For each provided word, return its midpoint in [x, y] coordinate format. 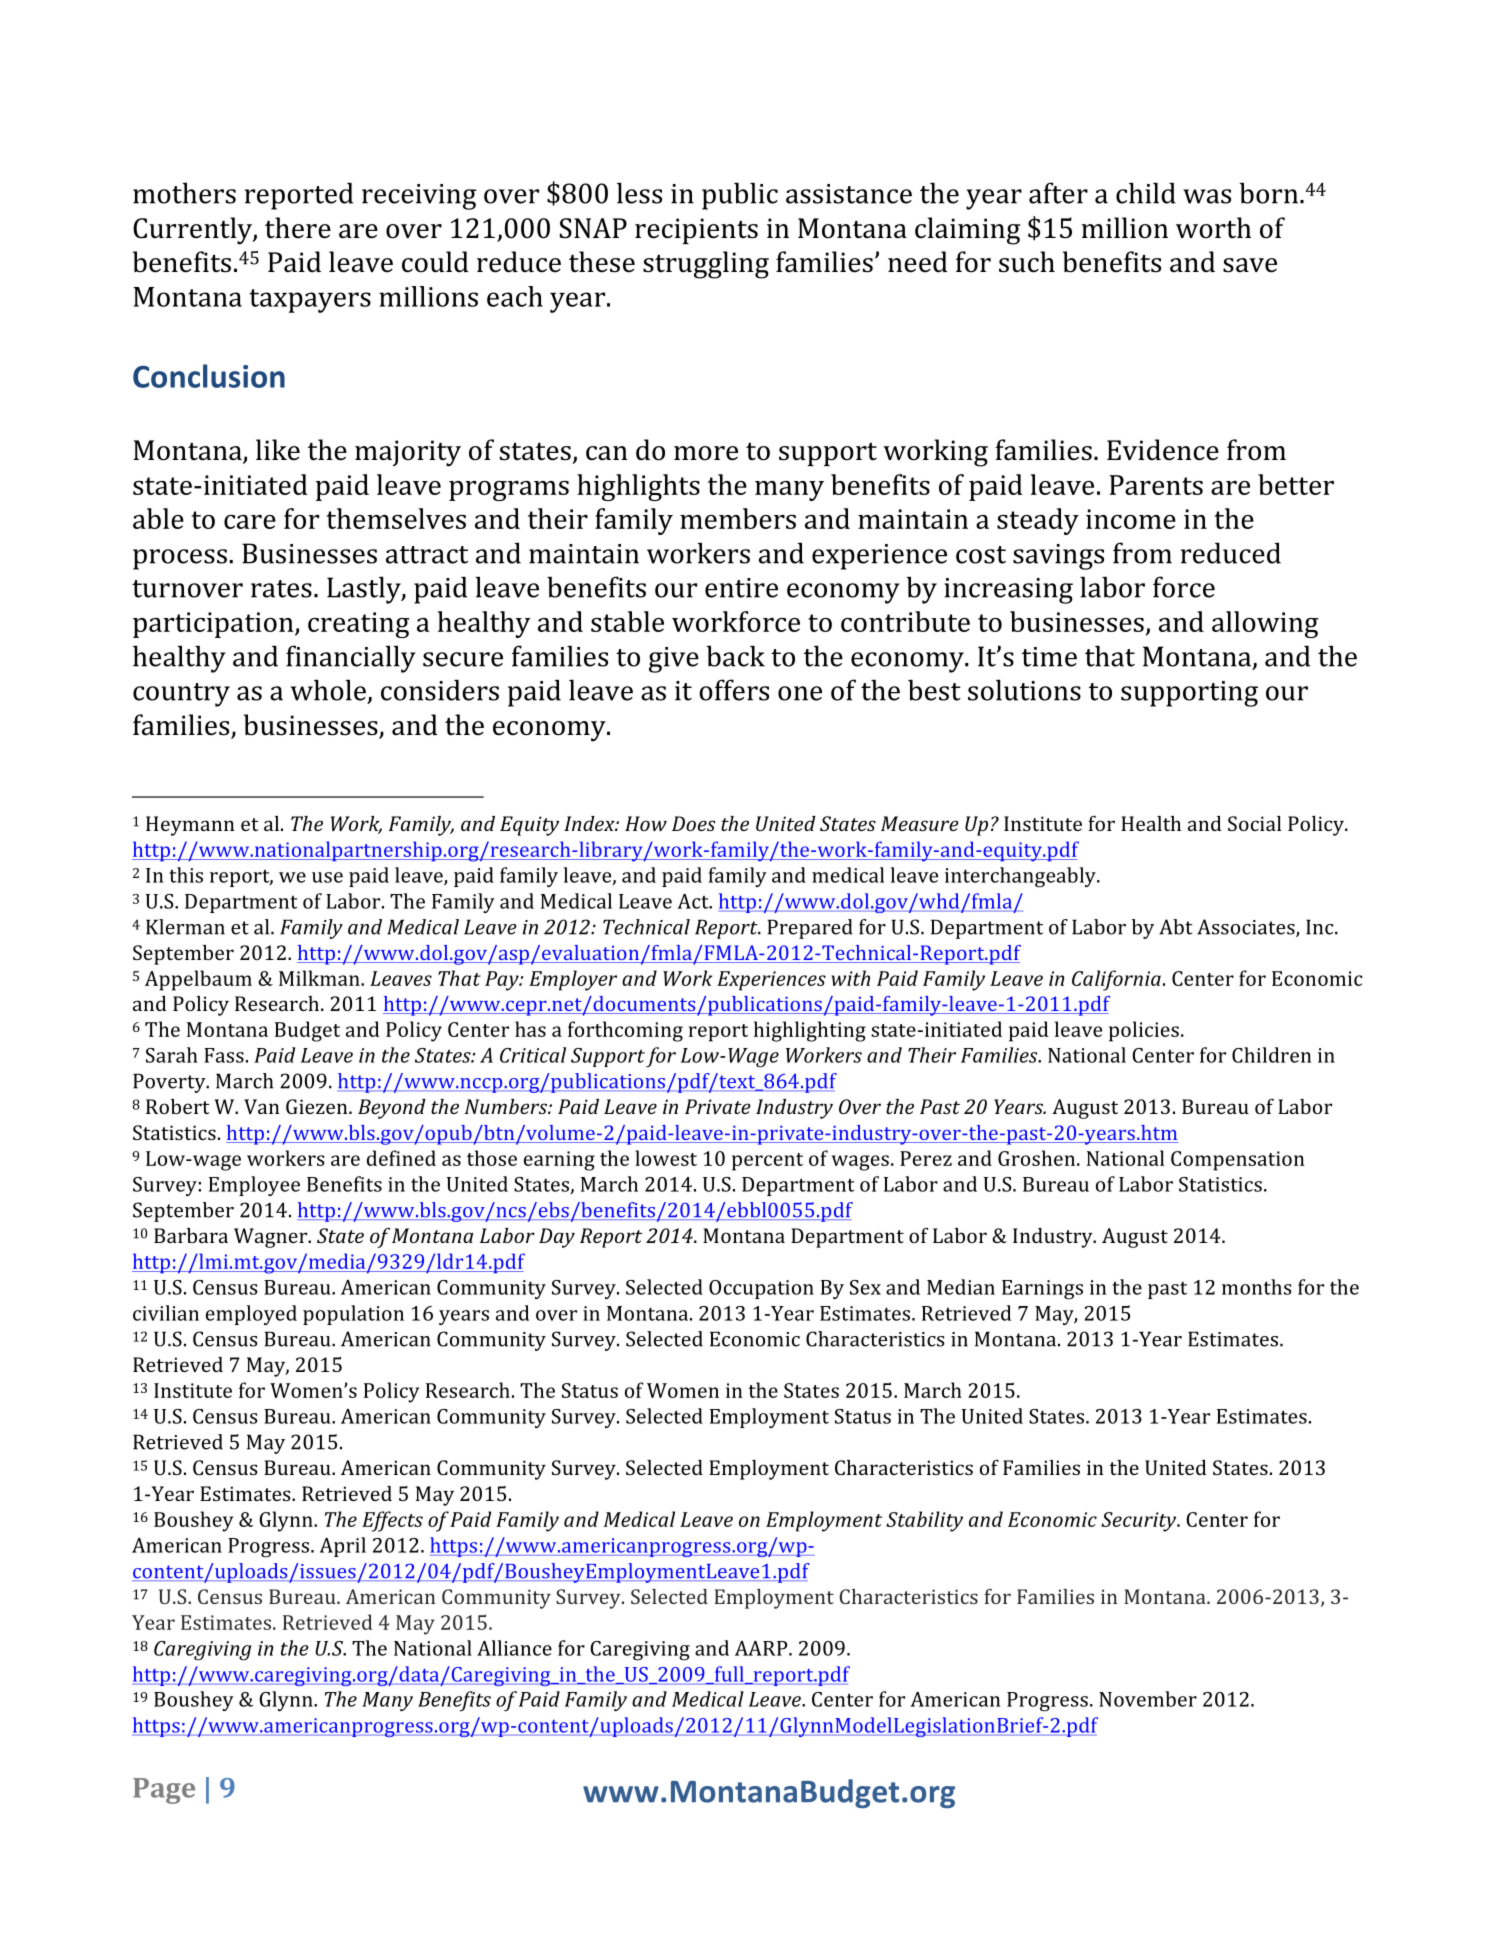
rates [281, 589]
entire [741, 588]
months [1257, 1287]
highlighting [810, 1031]
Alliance [514, 1648]
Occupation [761, 1289]
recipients [696, 231]
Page [164, 1791]
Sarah [172, 1055]
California [1116, 980]
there [298, 228]
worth [1213, 228]
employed [251, 1315]
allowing [1265, 624]
